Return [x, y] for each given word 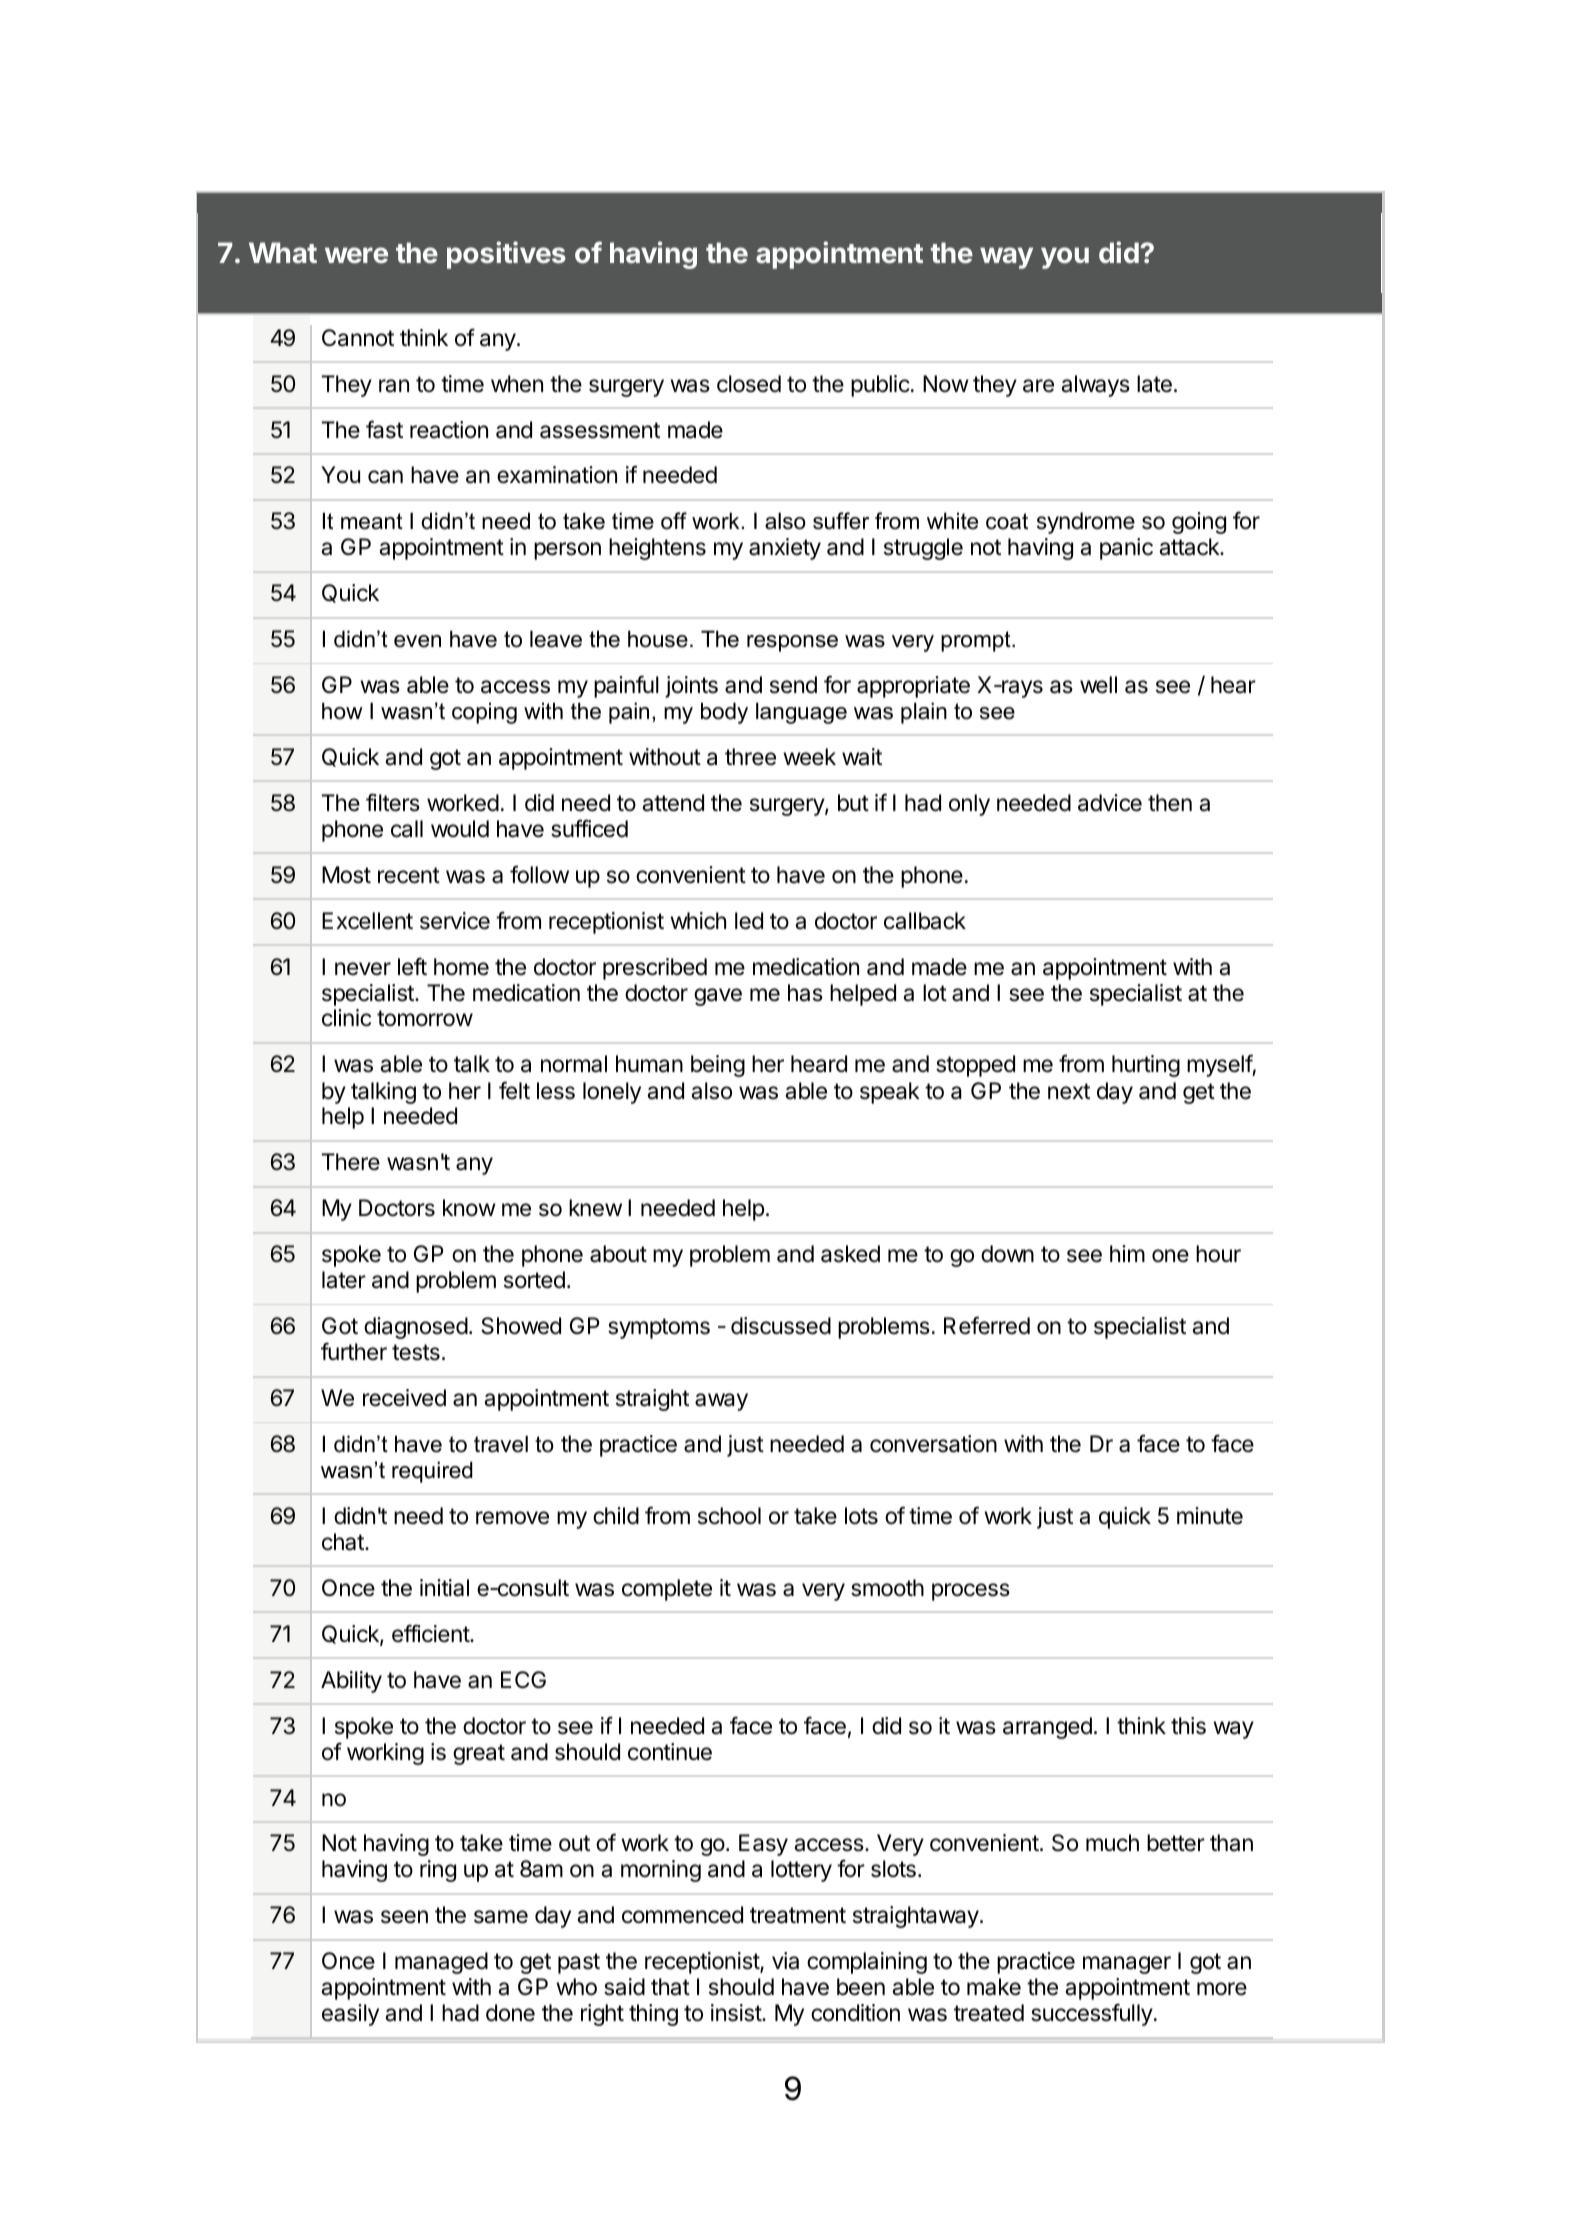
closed [749, 384]
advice [1110, 803]
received [404, 1398]
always [1095, 386]
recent [409, 875]
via [785, 1961]
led [749, 921]
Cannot [358, 338]
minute [1210, 1516]
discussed [781, 1326]
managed [441, 1963]
